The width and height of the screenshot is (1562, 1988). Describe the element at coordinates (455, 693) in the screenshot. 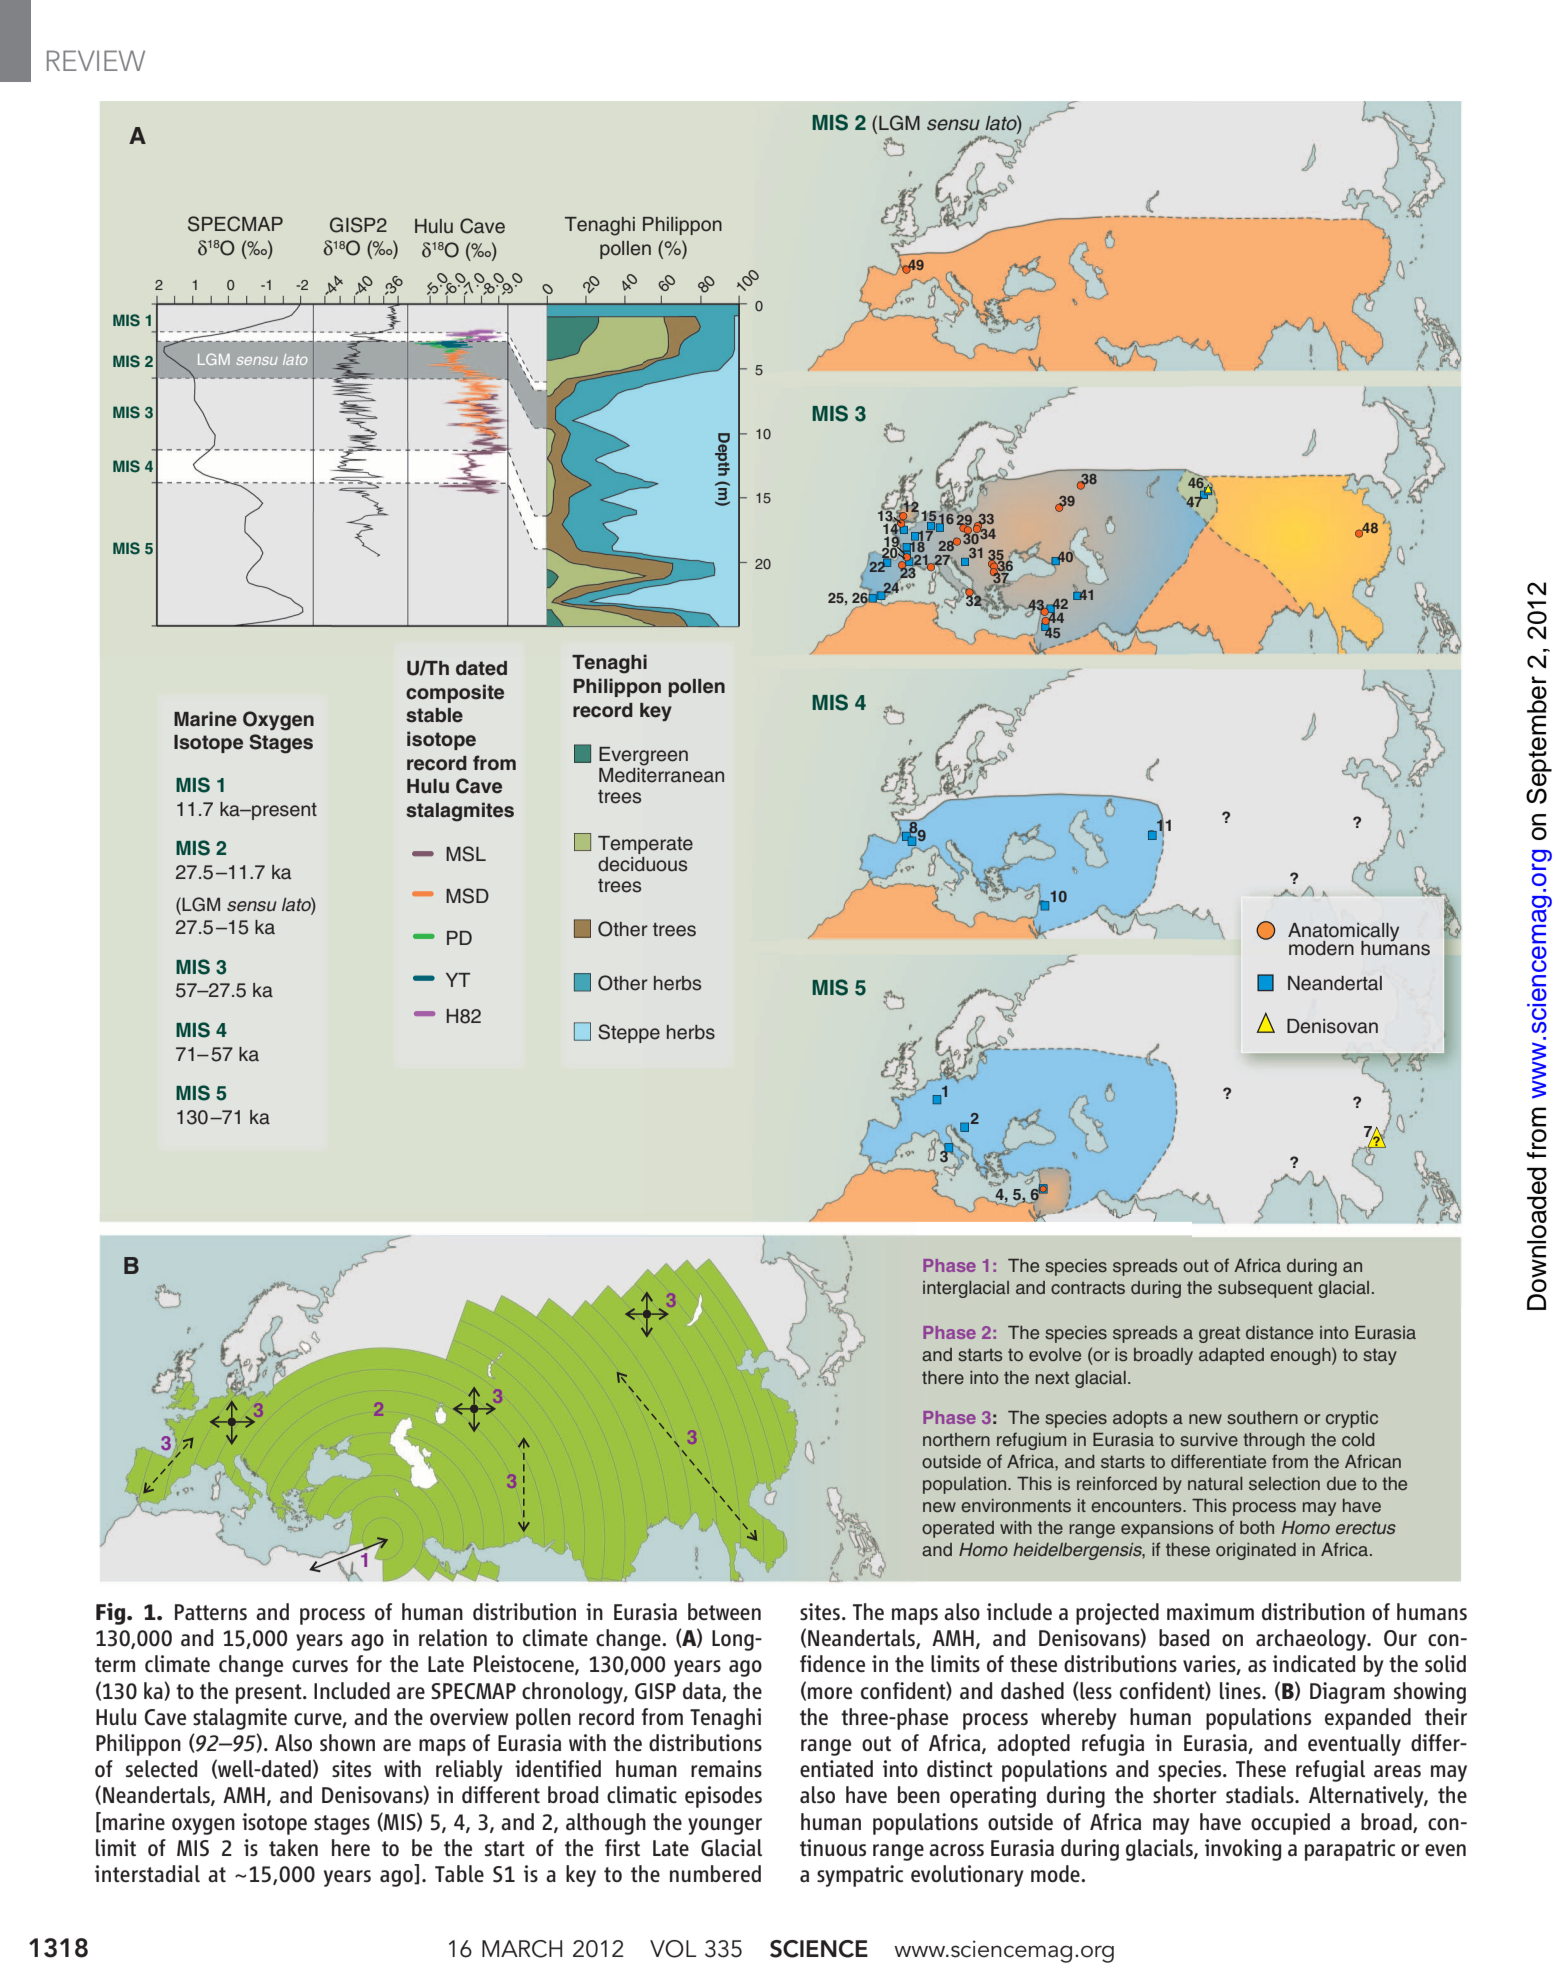

I see `composite` at that location.
